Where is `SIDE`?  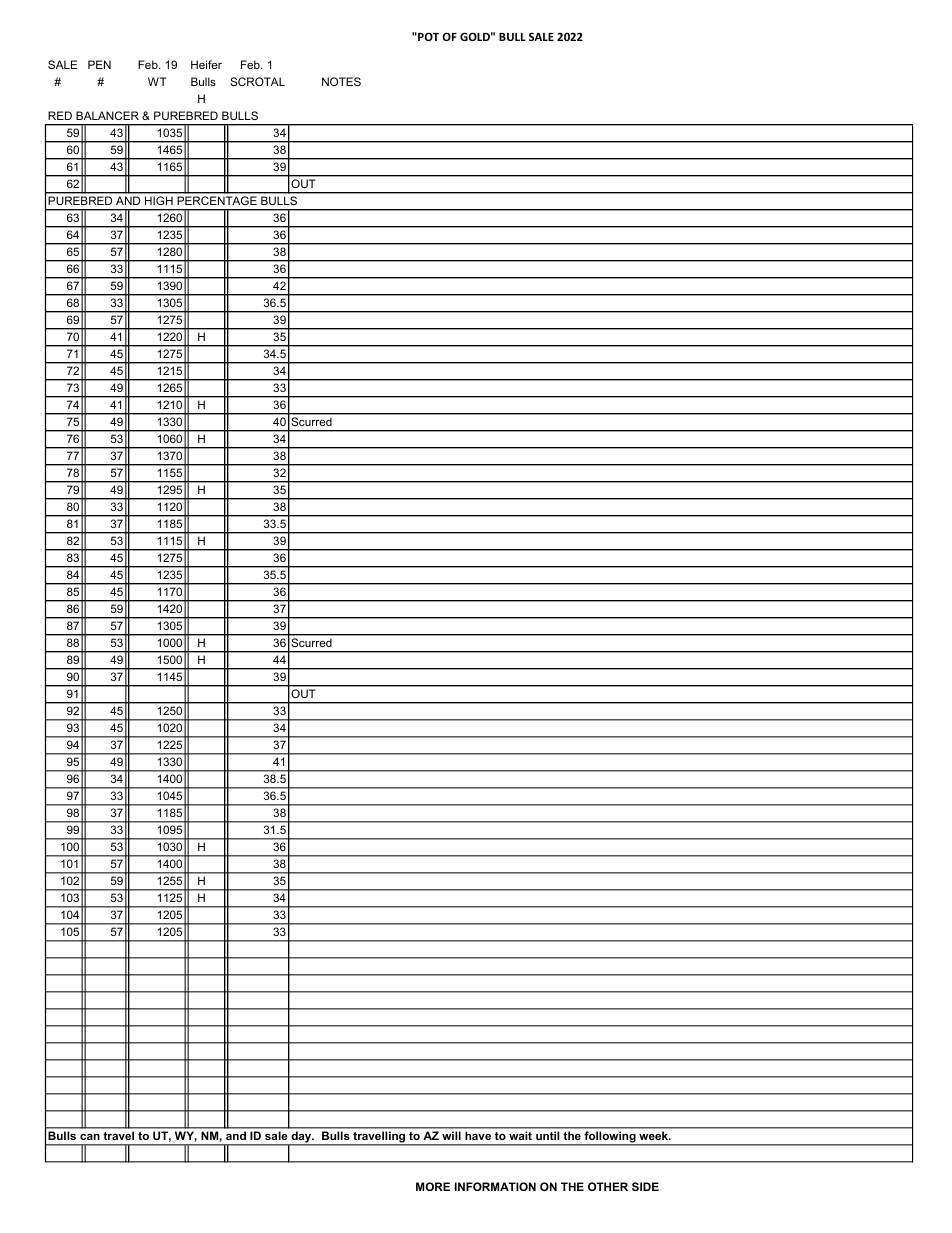
SIDE is located at coordinates (645, 1186).
